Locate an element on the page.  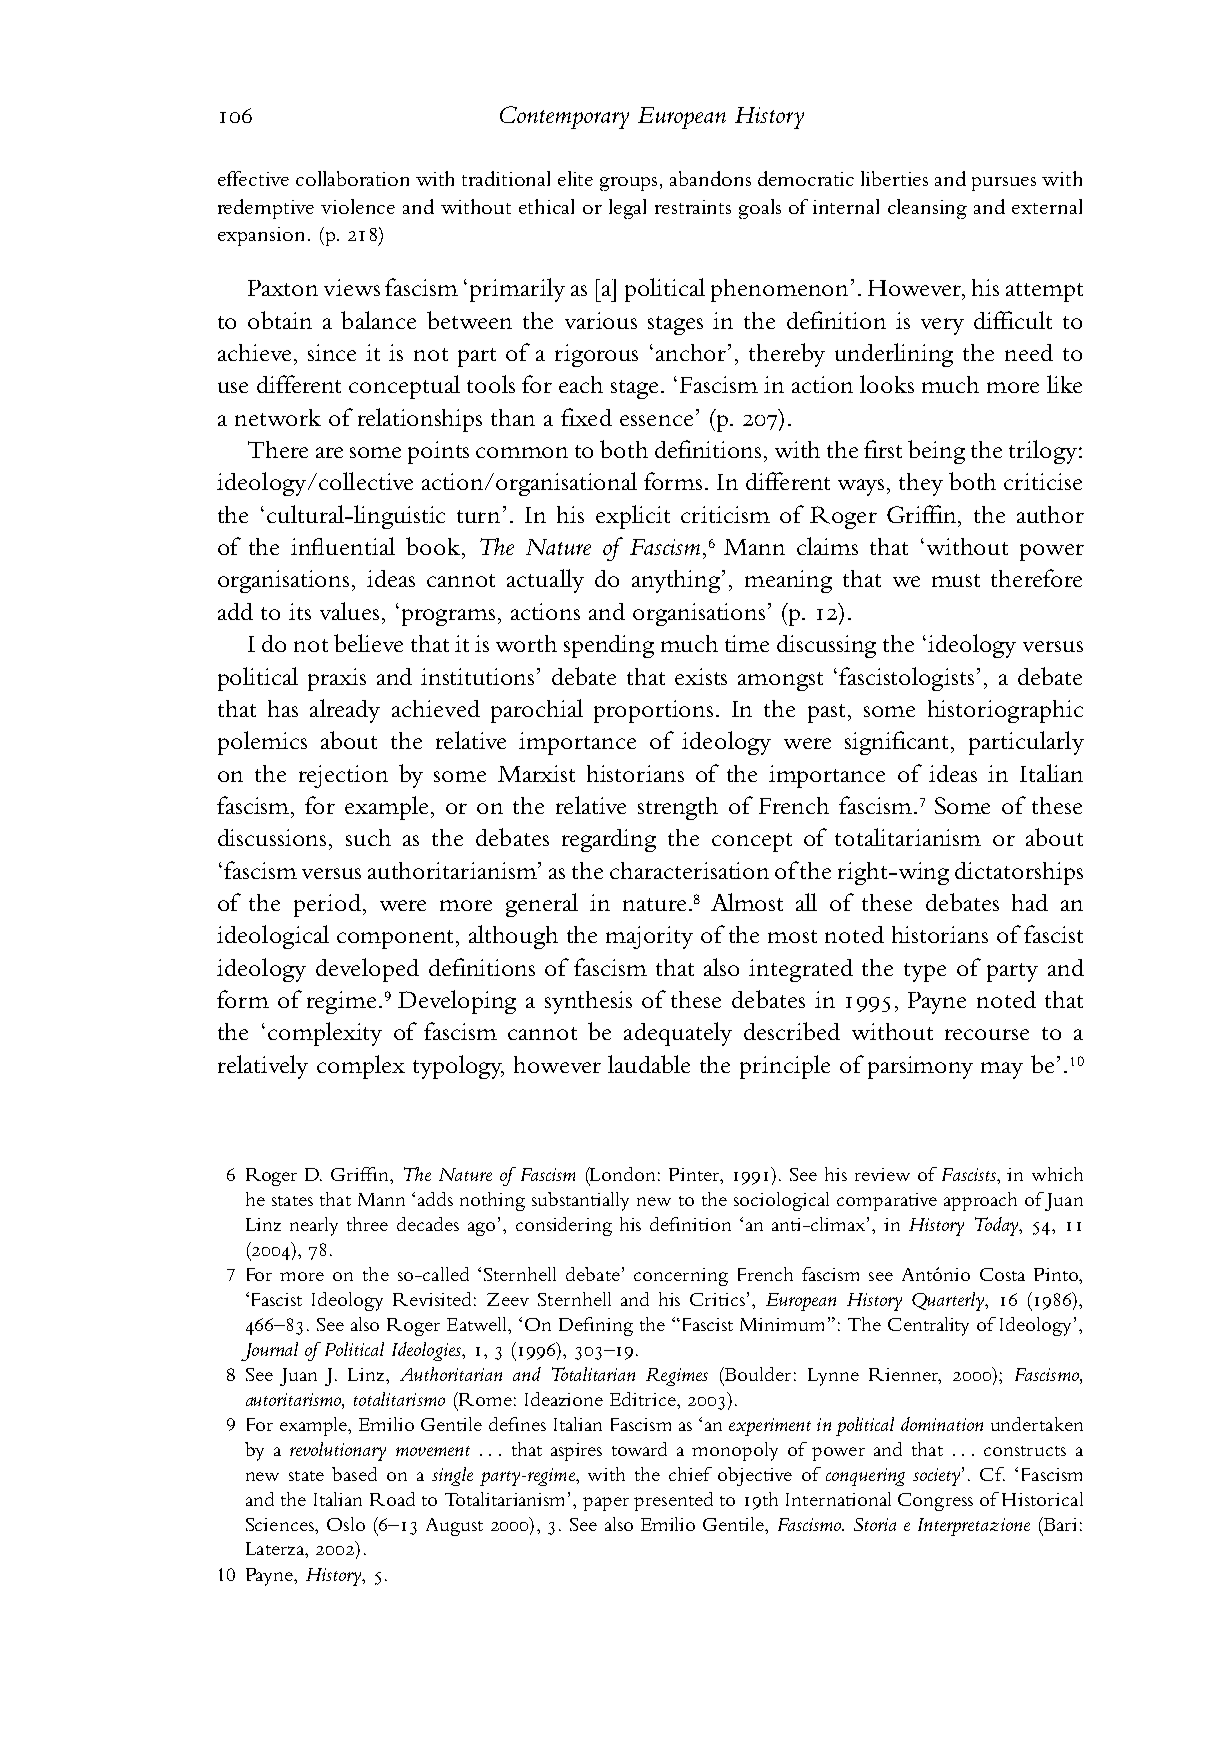
being is located at coordinates (936, 452).
